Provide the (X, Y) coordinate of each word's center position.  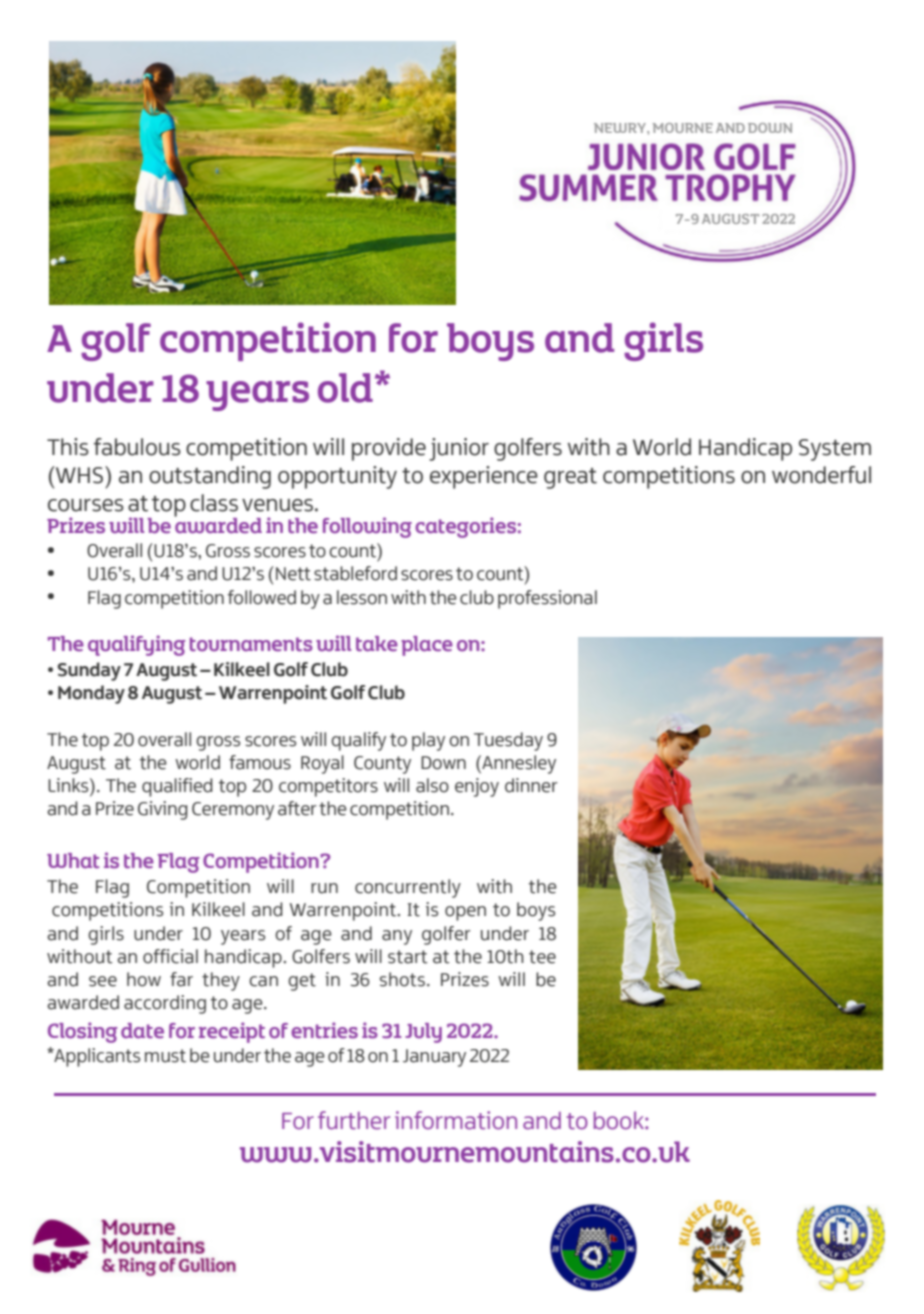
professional (547, 599)
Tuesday (508, 741)
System (835, 450)
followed (262, 597)
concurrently (408, 888)
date (142, 1031)
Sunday (89, 671)
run (324, 888)
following (367, 527)
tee (542, 957)
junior (459, 449)
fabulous (137, 447)
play (428, 741)
